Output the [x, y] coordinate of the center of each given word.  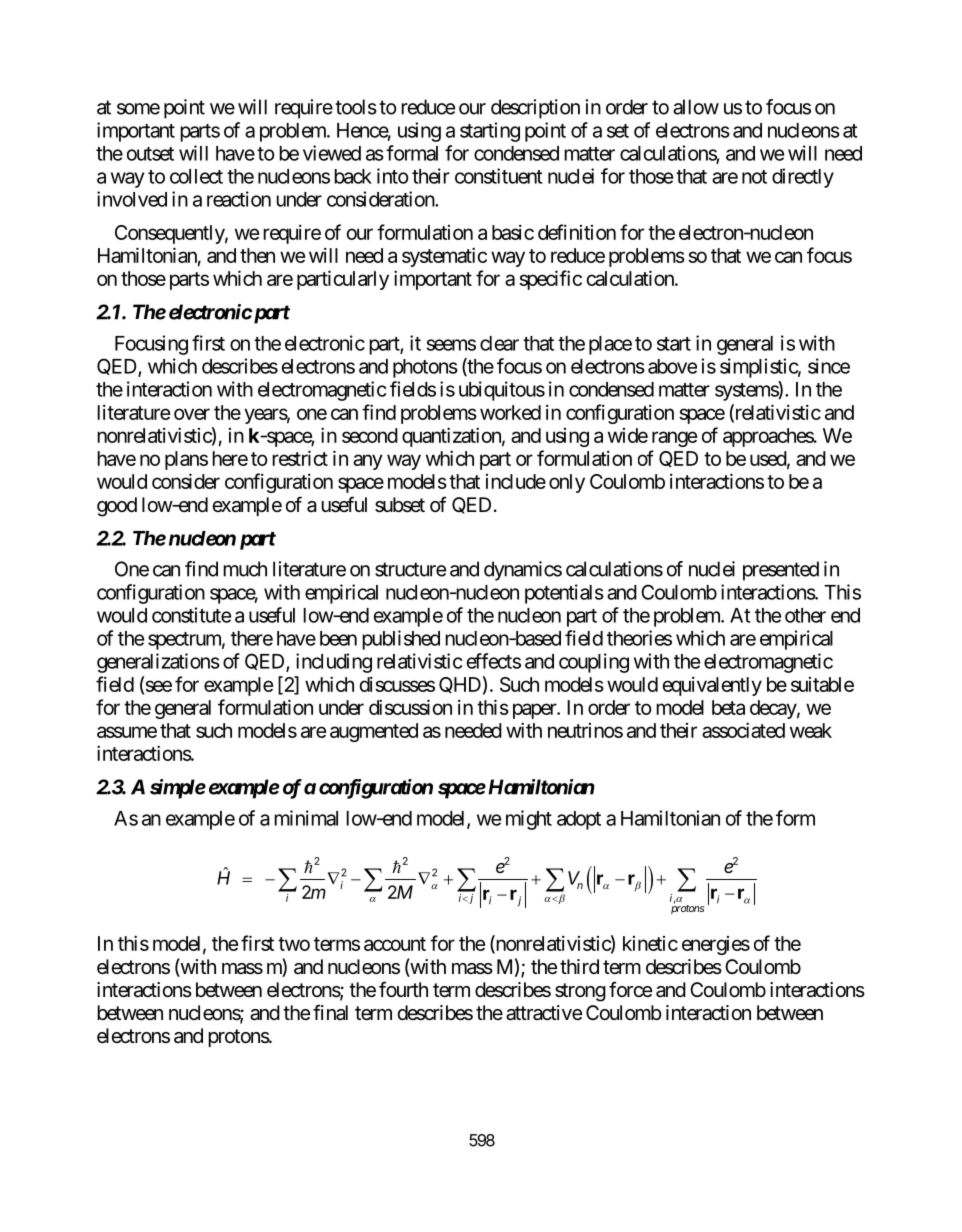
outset [150, 154]
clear [499, 343]
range [674, 439]
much [245, 569]
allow [696, 107]
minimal [306, 818]
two [294, 944]
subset [400, 505]
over [192, 414]
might [529, 820]
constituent [498, 176]
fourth [403, 989]
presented [781, 571]
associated [743, 730]
